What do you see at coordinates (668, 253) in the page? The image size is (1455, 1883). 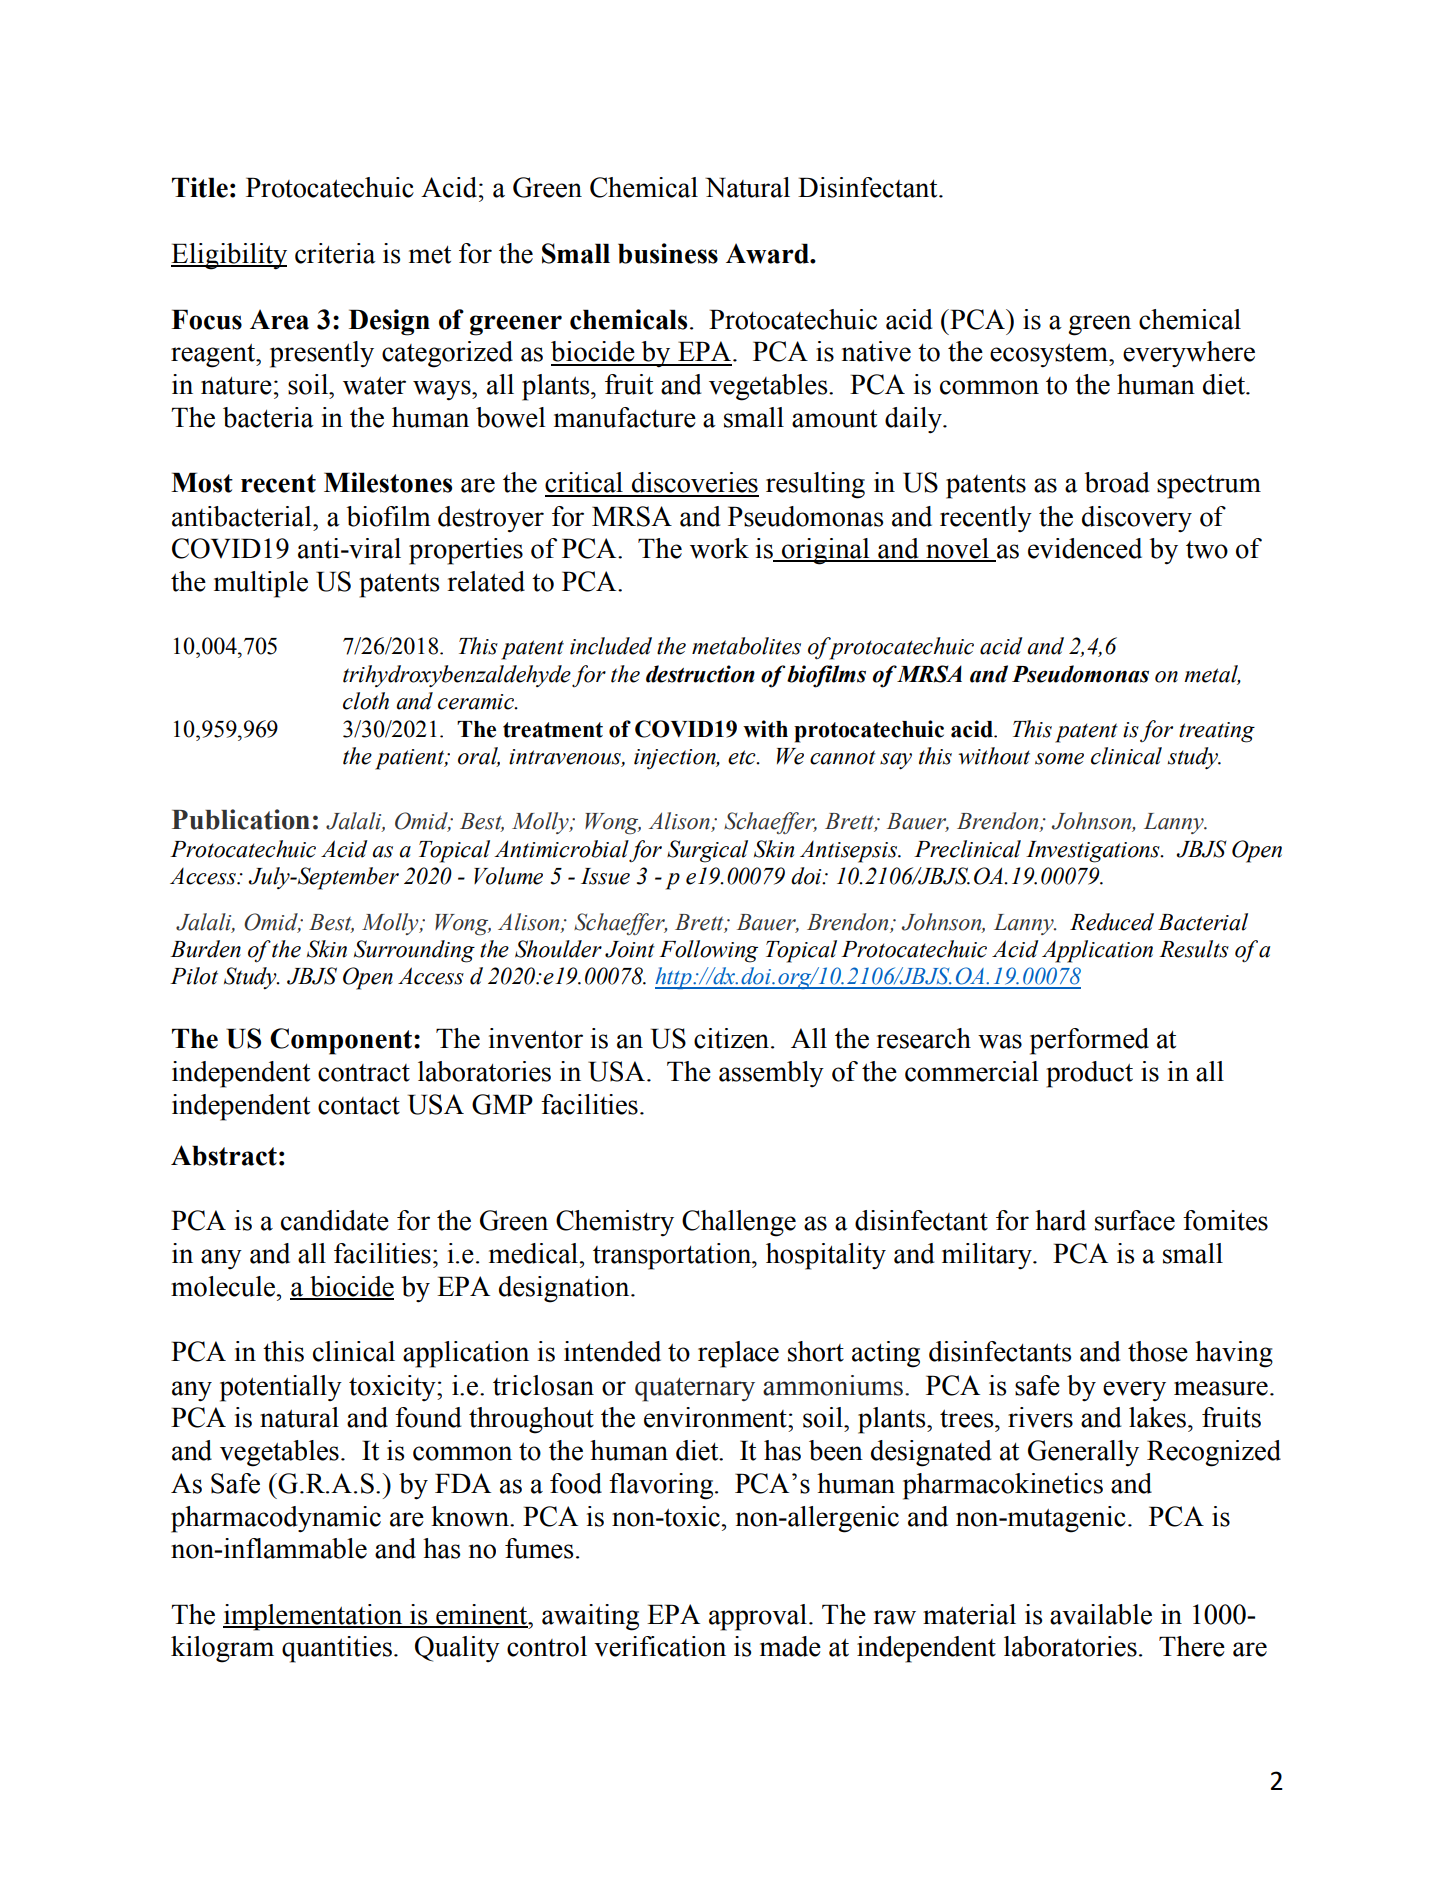 I see `business` at bounding box center [668, 253].
